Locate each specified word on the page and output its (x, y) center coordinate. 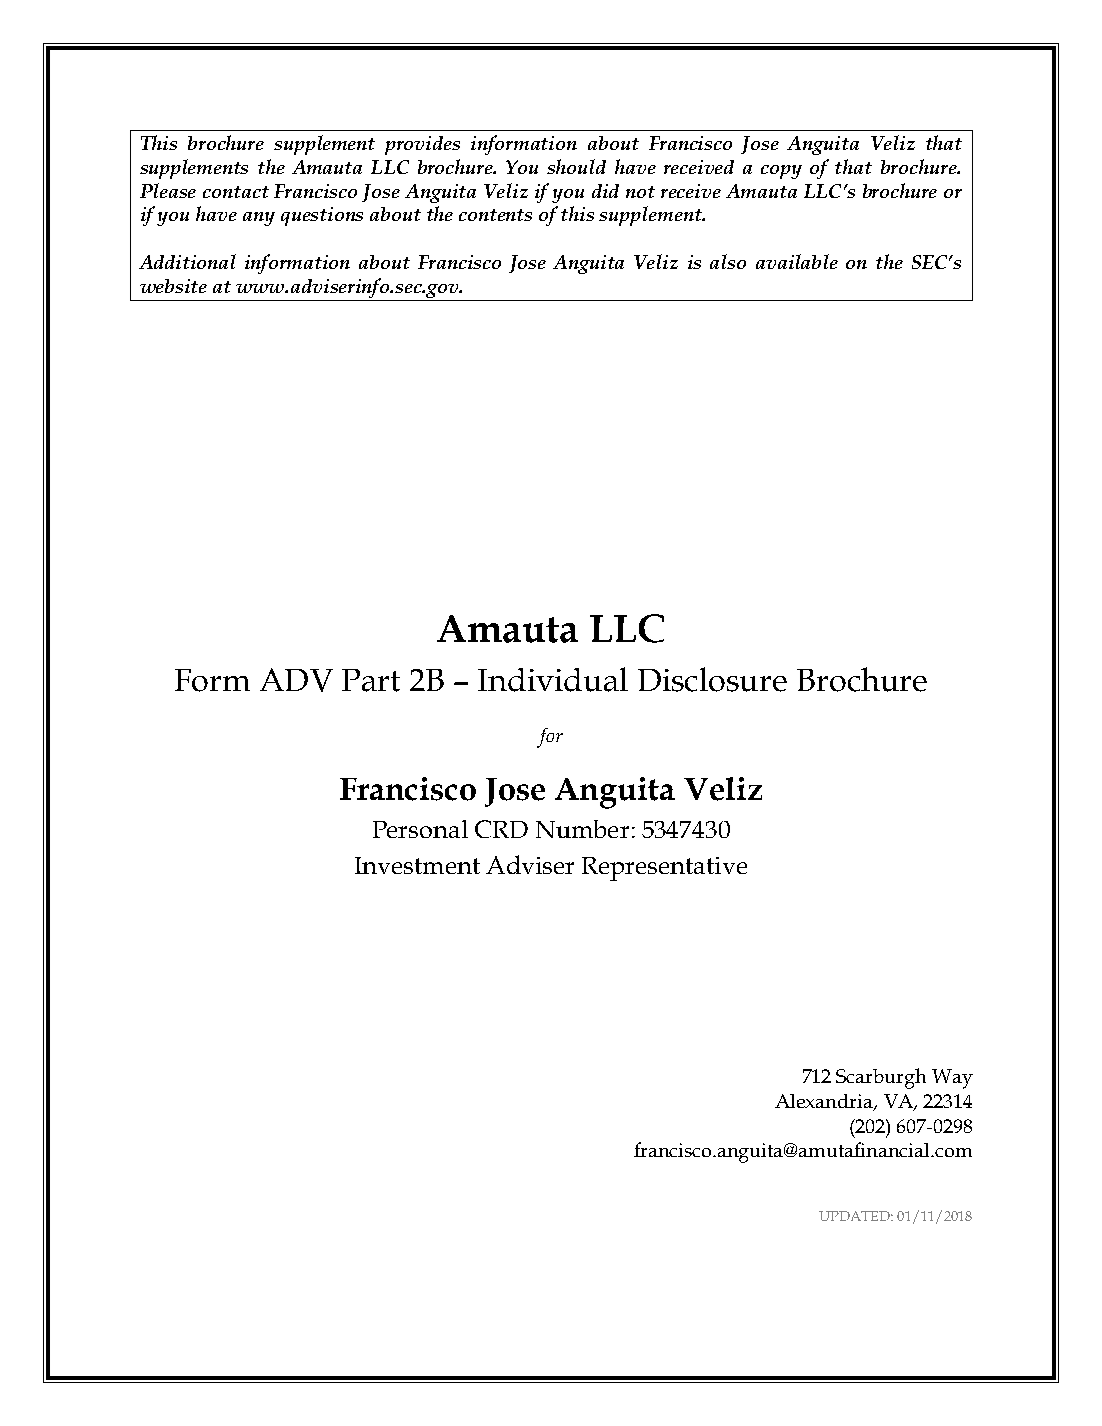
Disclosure (712, 679)
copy (781, 172)
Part (371, 680)
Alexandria (825, 1102)
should (576, 166)
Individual (553, 679)
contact (236, 192)
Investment (417, 865)
